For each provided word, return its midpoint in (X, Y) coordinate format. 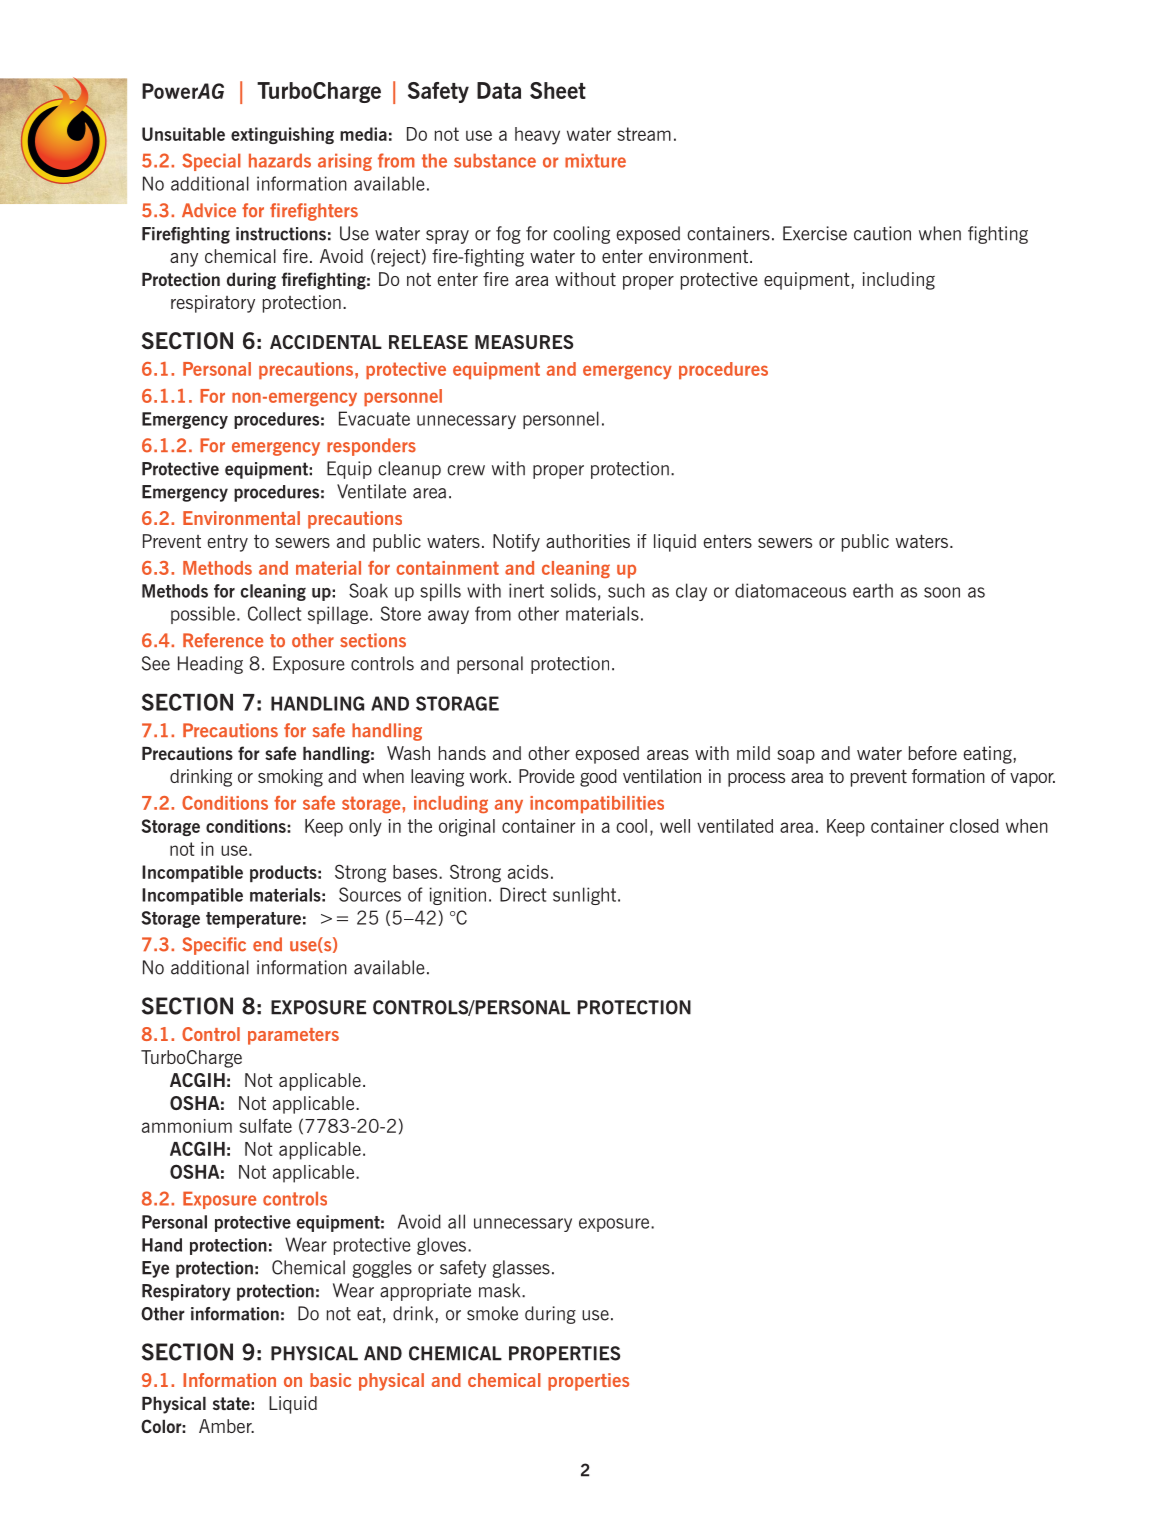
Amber (226, 1426)
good (598, 778)
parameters (293, 1036)
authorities (588, 541)
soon (942, 592)
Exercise (815, 233)
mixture (595, 160)
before (932, 753)
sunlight (586, 896)
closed (974, 826)
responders (371, 447)
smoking (290, 778)
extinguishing (282, 135)
